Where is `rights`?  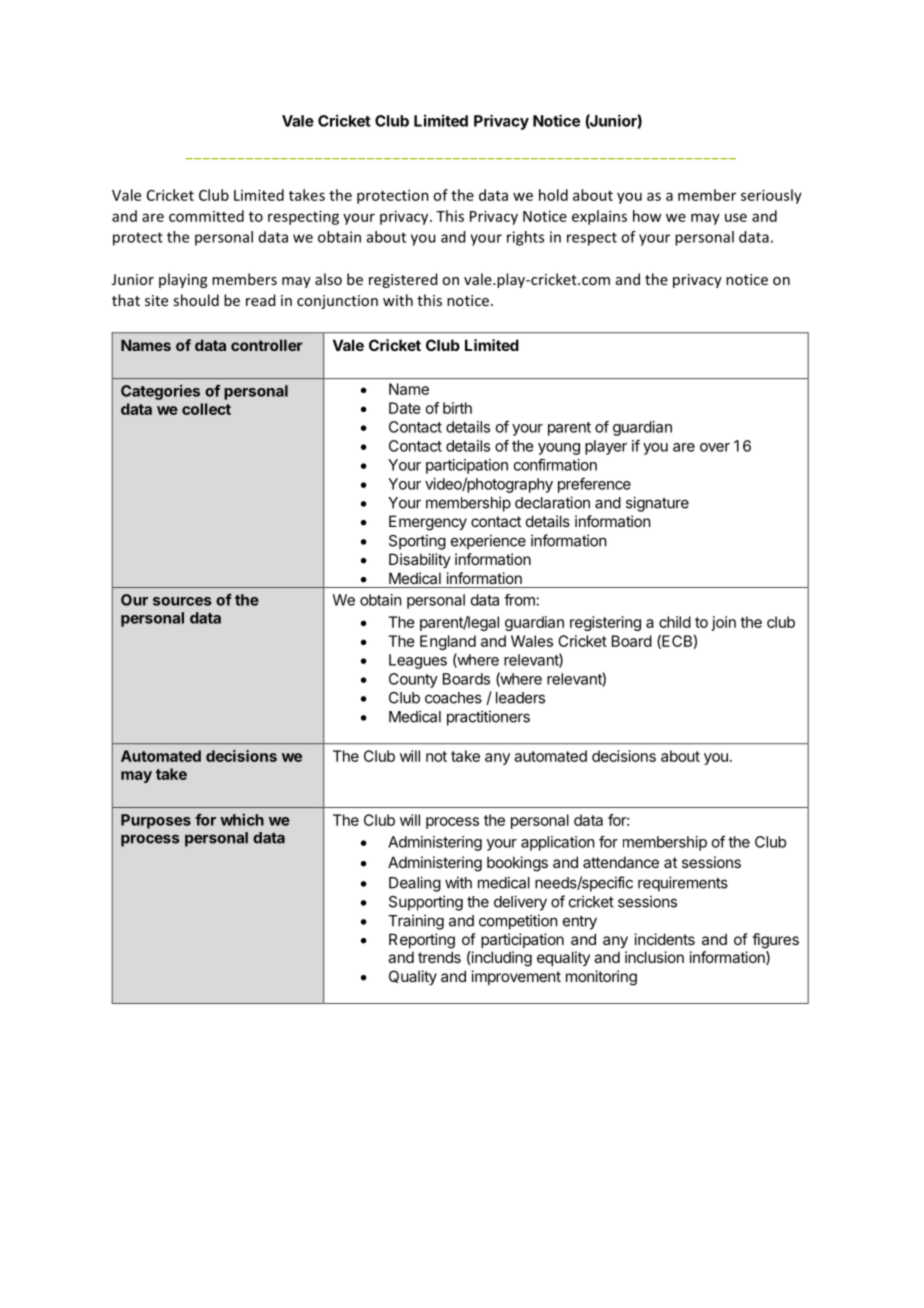 rights is located at coordinates (525, 238).
